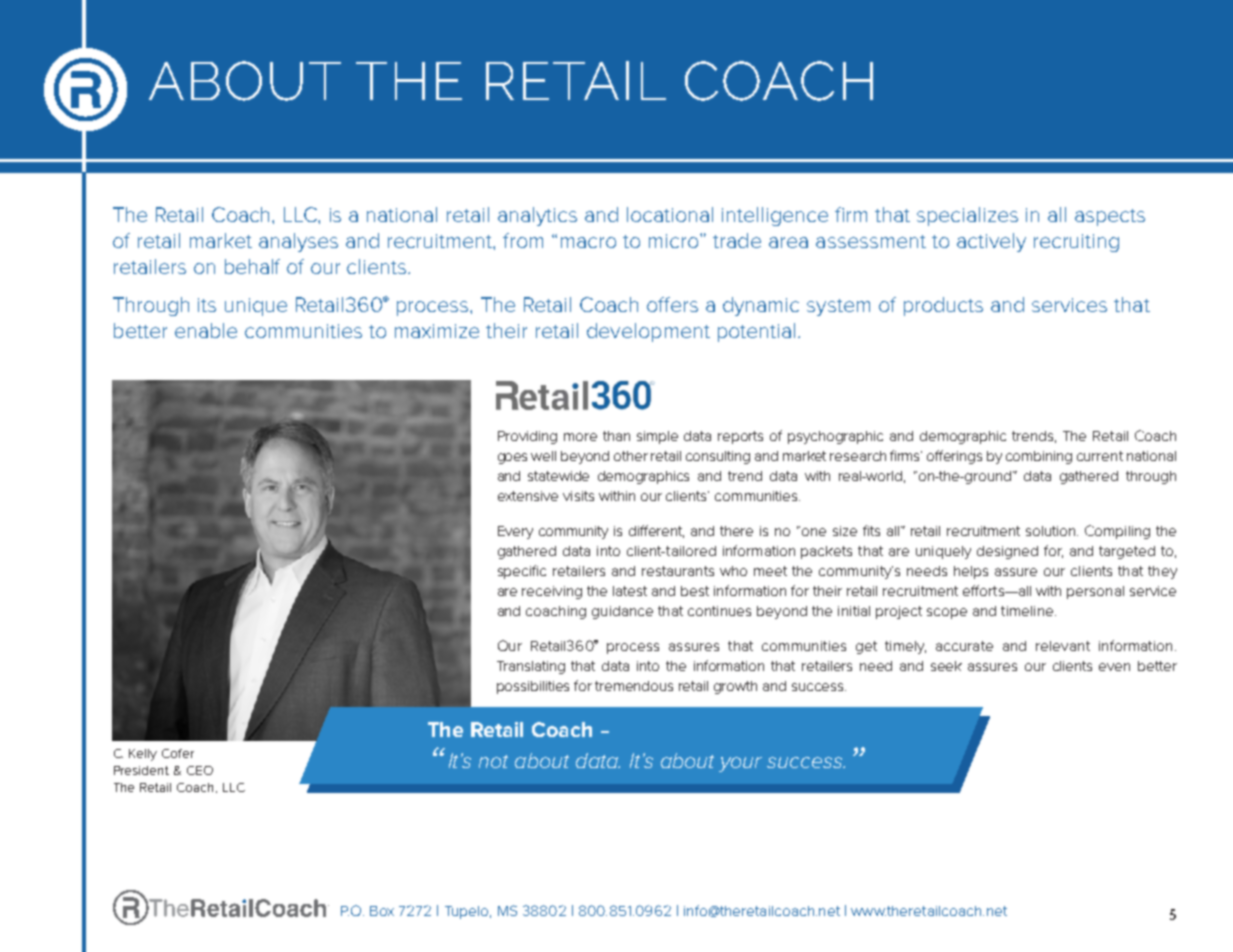 This document has height=952, width=1233. I want to click on micro, so click(675, 241).
